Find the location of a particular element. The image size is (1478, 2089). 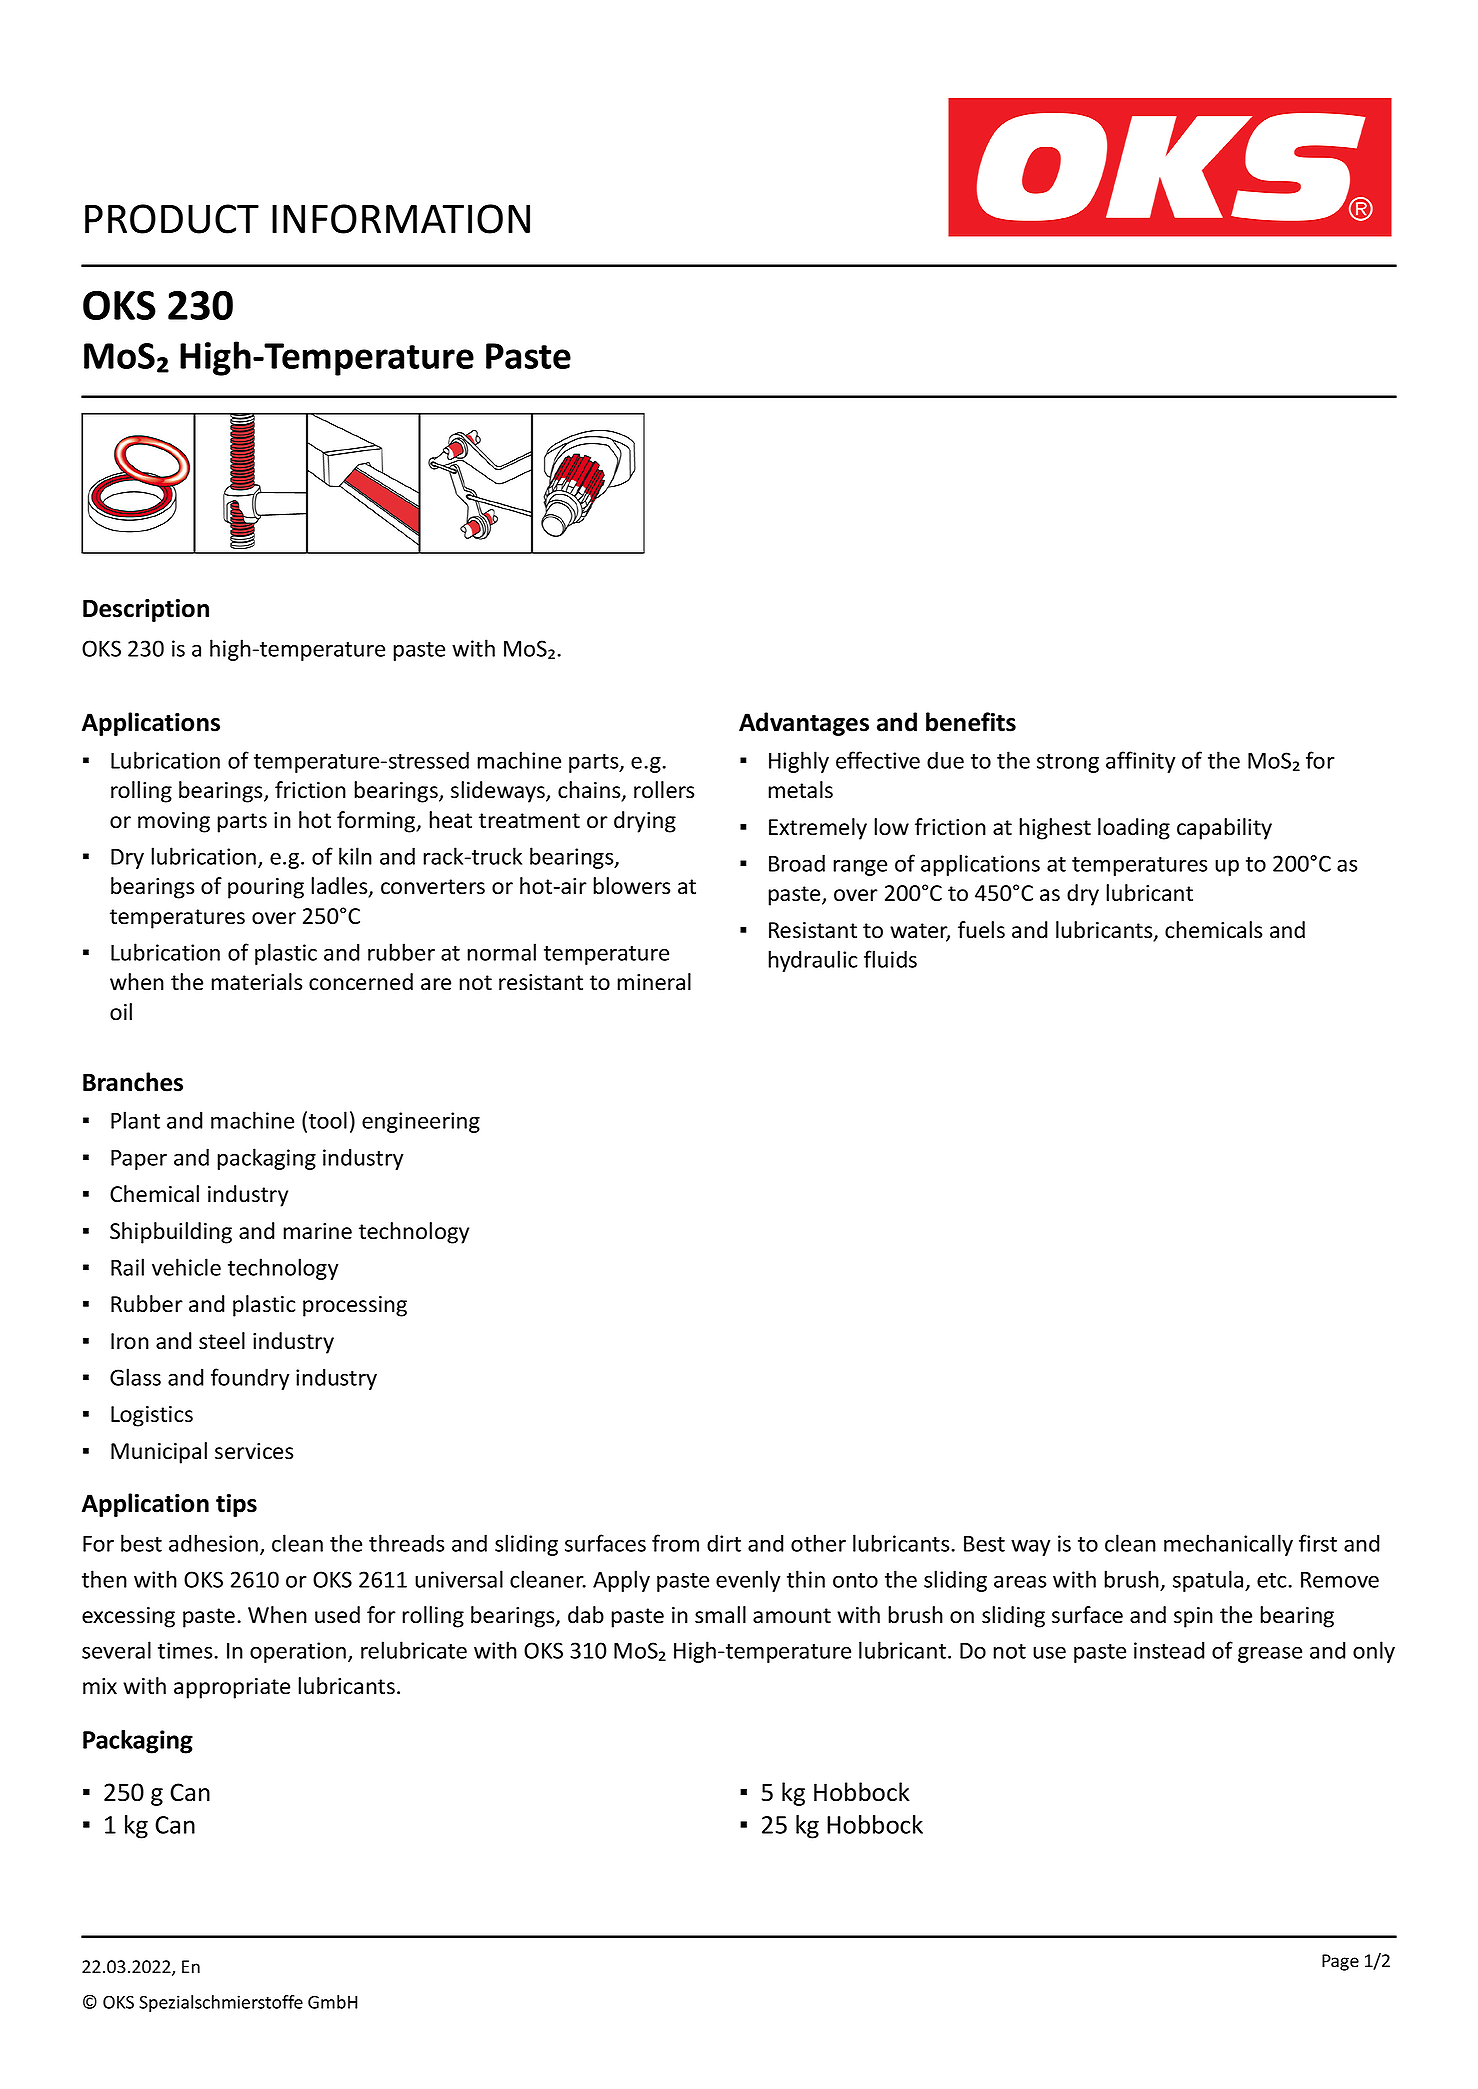

moving is located at coordinates (174, 822).
